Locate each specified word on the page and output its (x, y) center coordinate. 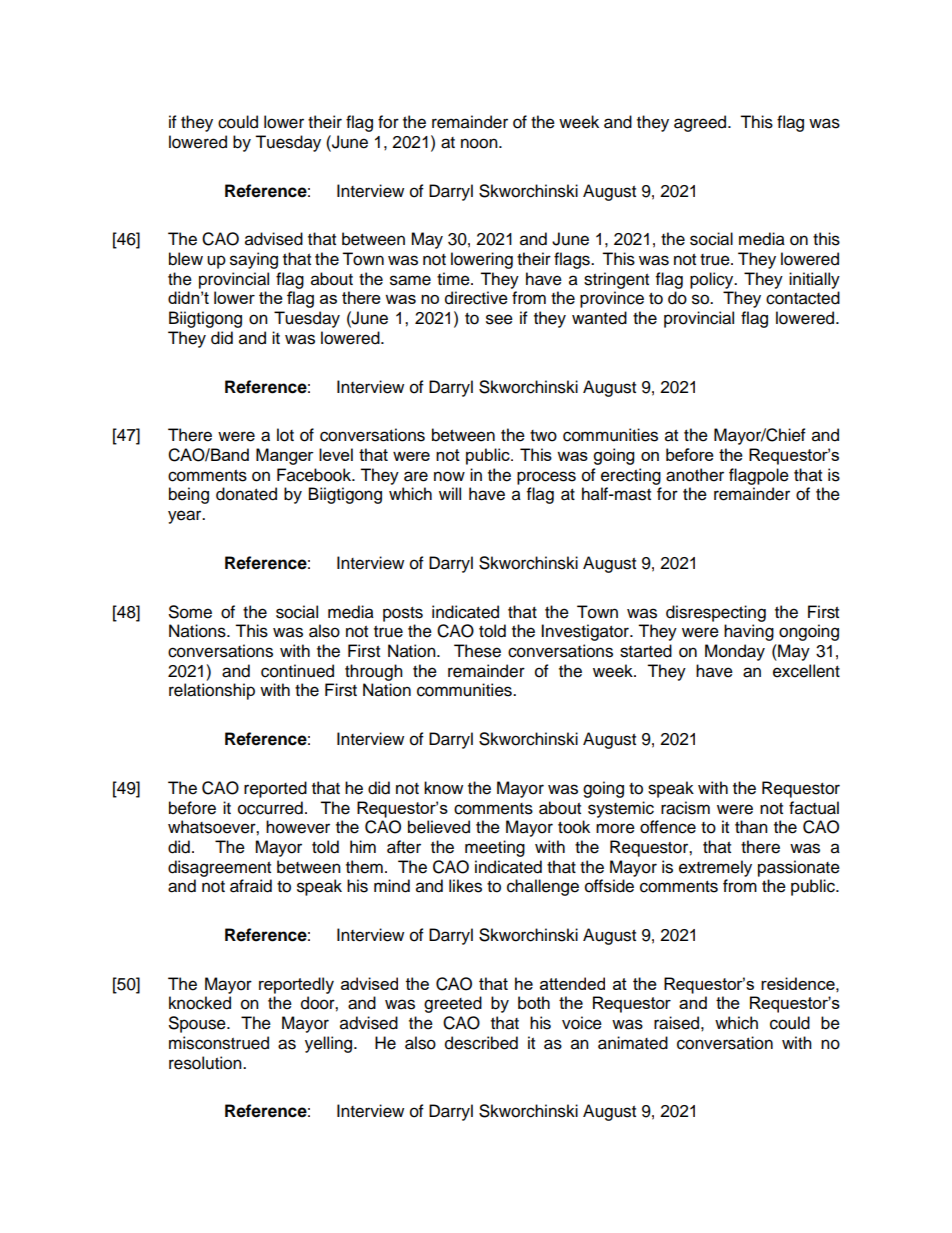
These (477, 651)
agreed (701, 123)
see (499, 319)
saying (254, 260)
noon (480, 143)
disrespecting (716, 613)
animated (633, 1043)
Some (190, 612)
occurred (270, 808)
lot (285, 435)
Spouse (198, 1024)
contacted (803, 298)
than (751, 827)
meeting (495, 848)
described (481, 1043)
